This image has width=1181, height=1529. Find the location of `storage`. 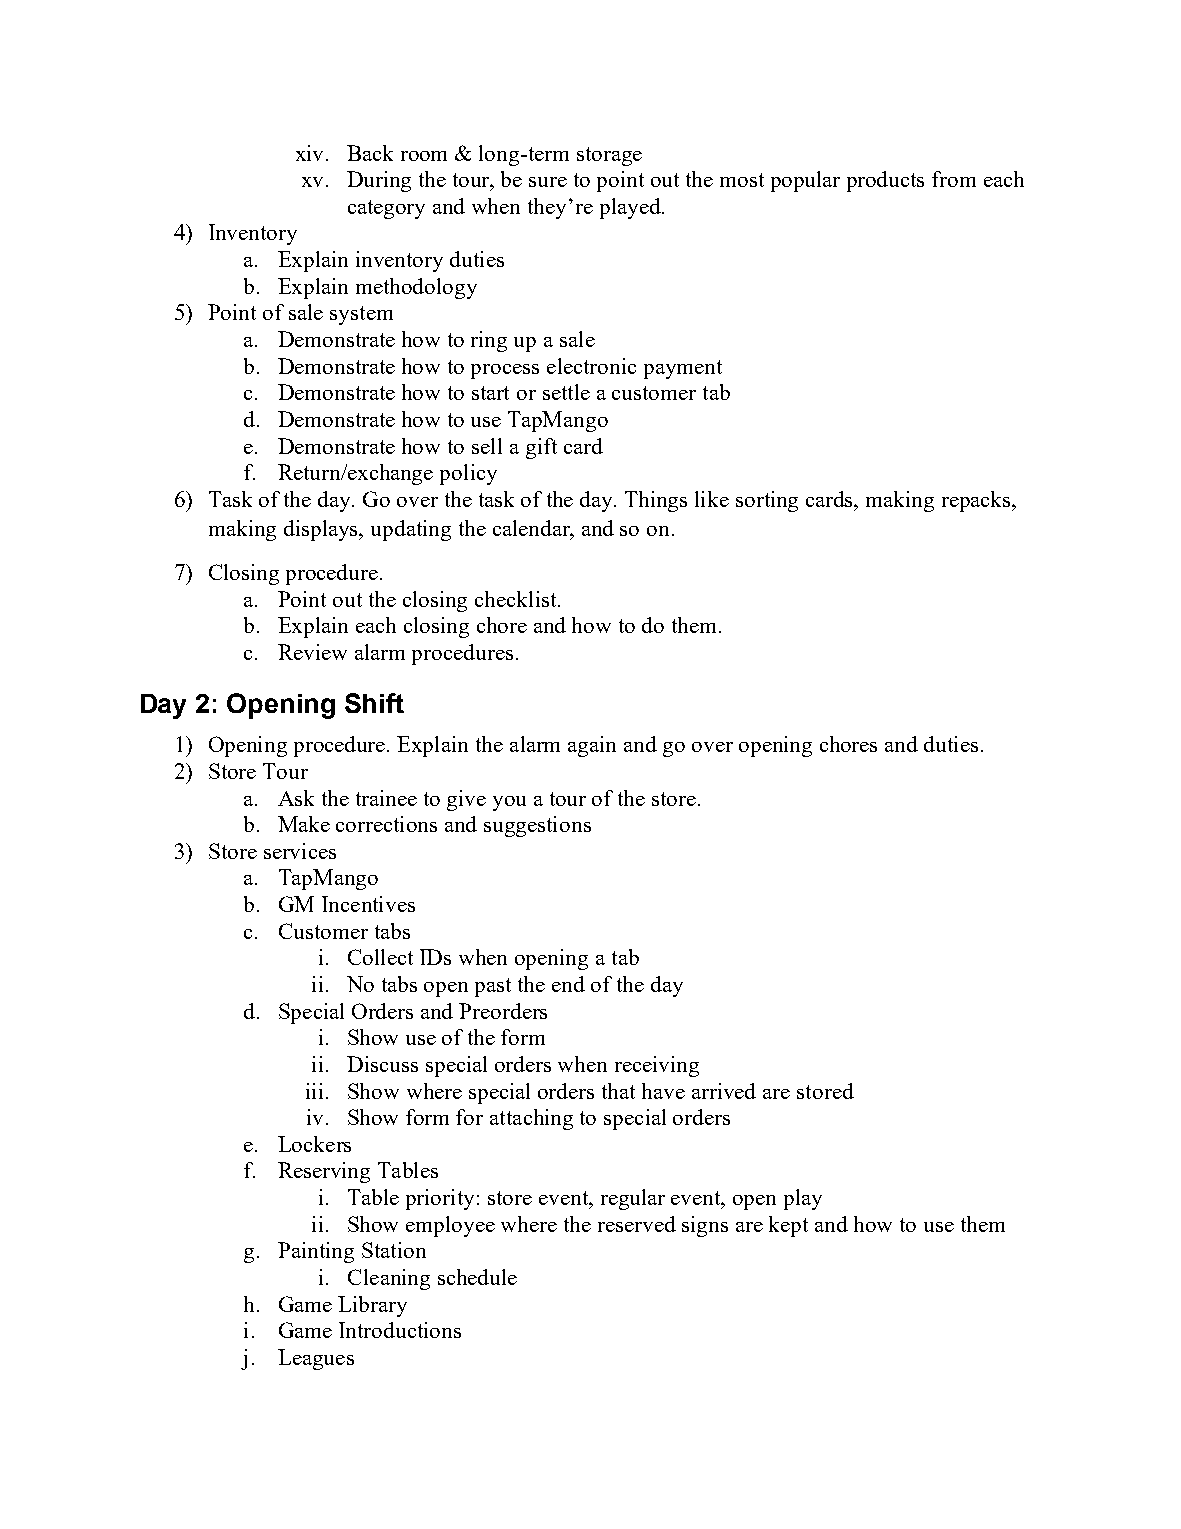

storage is located at coordinates (609, 156).
